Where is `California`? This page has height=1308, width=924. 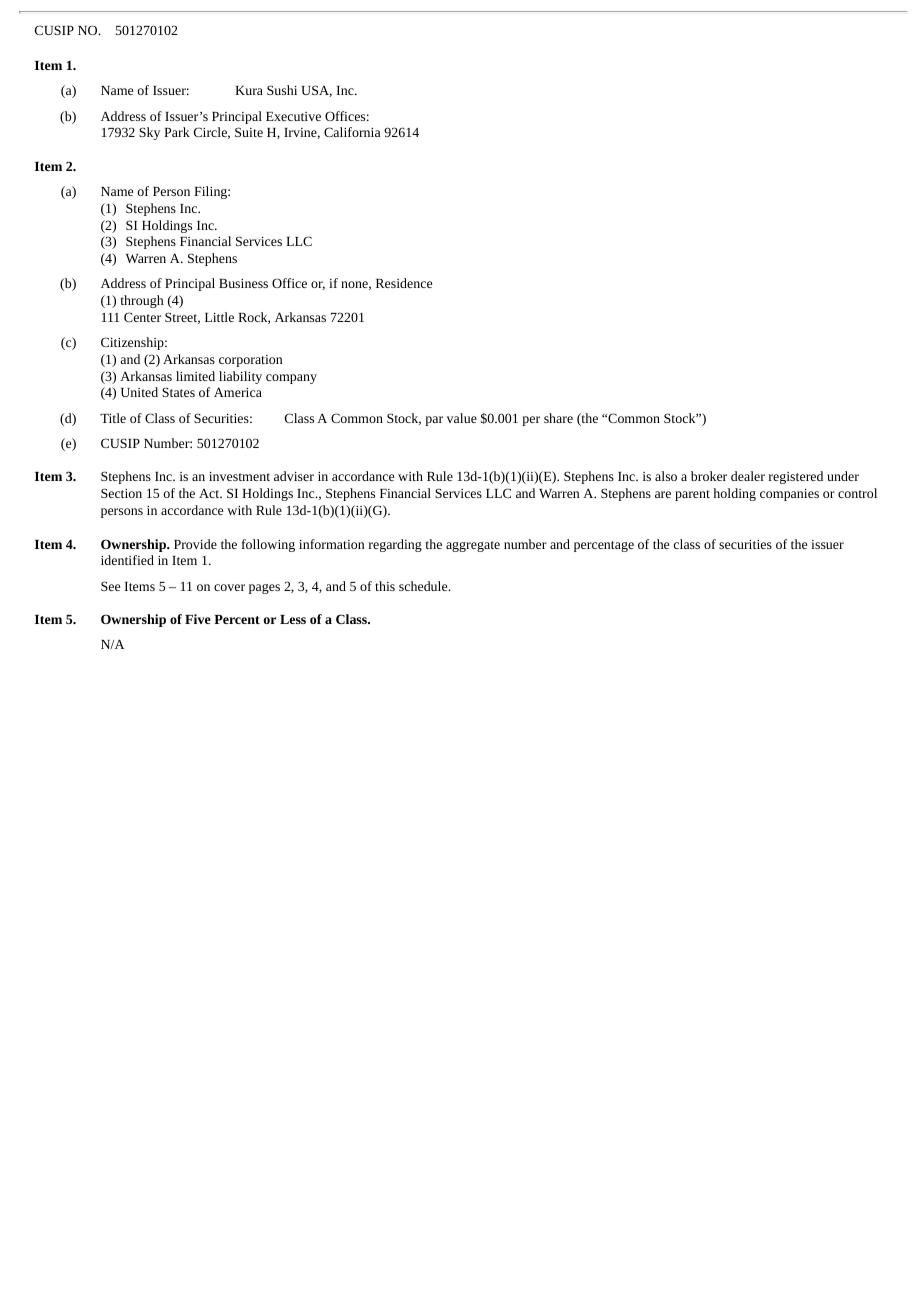
California is located at coordinates (352, 132).
